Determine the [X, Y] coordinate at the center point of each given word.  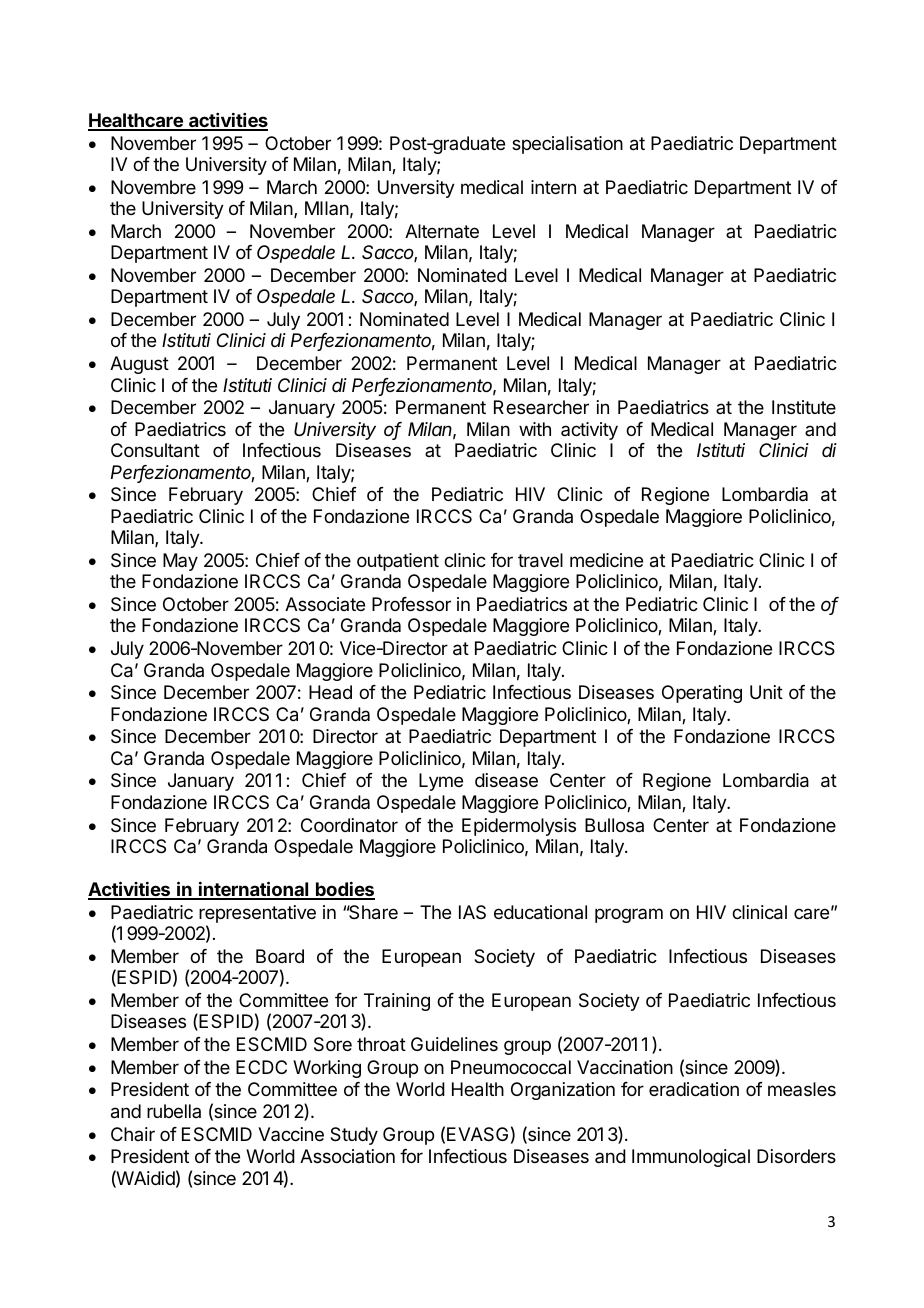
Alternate [442, 231]
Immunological [691, 1158]
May [180, 562]
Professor [411, 604]
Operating [702, 694]
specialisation [567, 145]
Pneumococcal [511, 1067]
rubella [174, 1111]
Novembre [153, 187]
